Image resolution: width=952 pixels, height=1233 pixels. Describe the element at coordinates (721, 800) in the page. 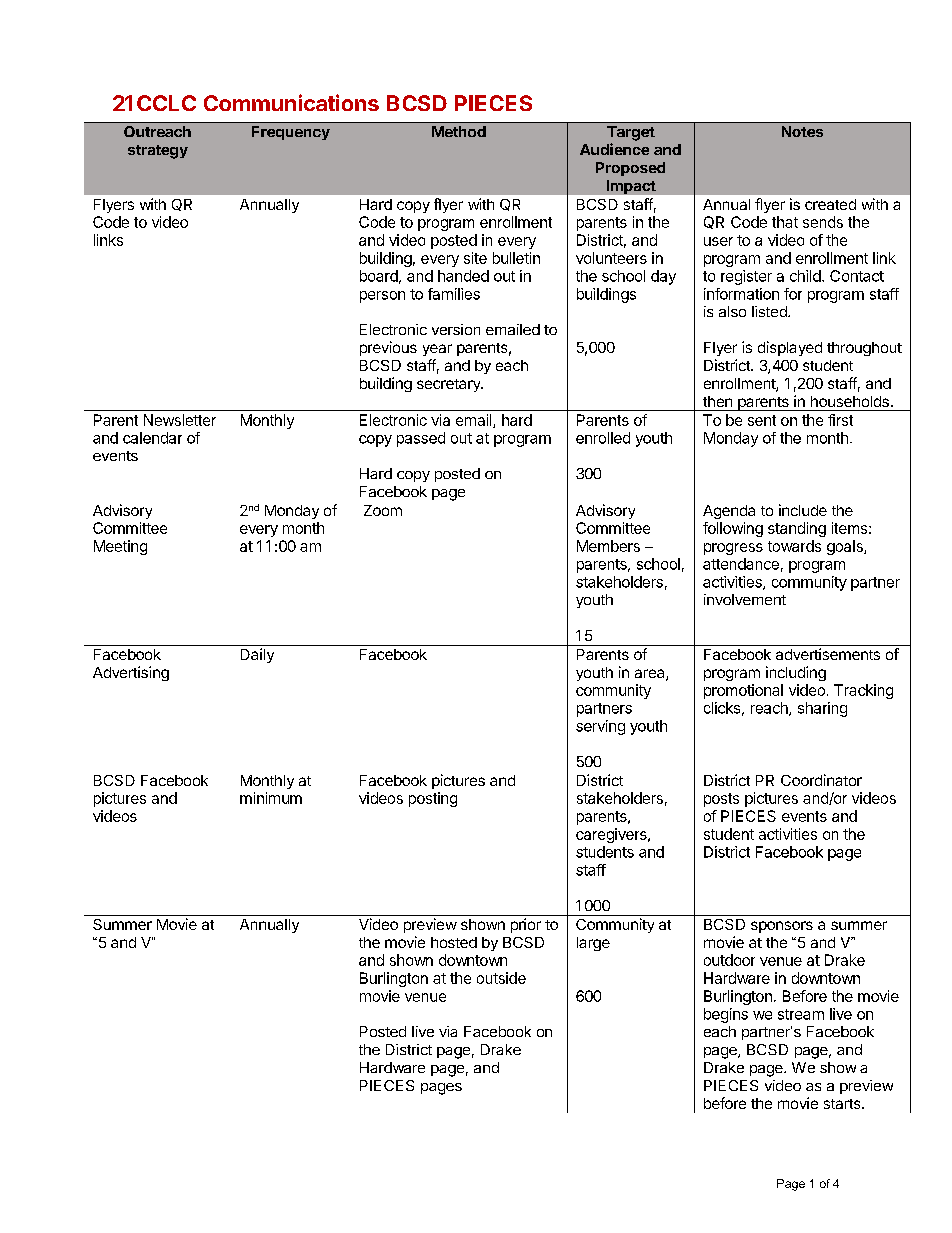

I see `posts` at that location.
